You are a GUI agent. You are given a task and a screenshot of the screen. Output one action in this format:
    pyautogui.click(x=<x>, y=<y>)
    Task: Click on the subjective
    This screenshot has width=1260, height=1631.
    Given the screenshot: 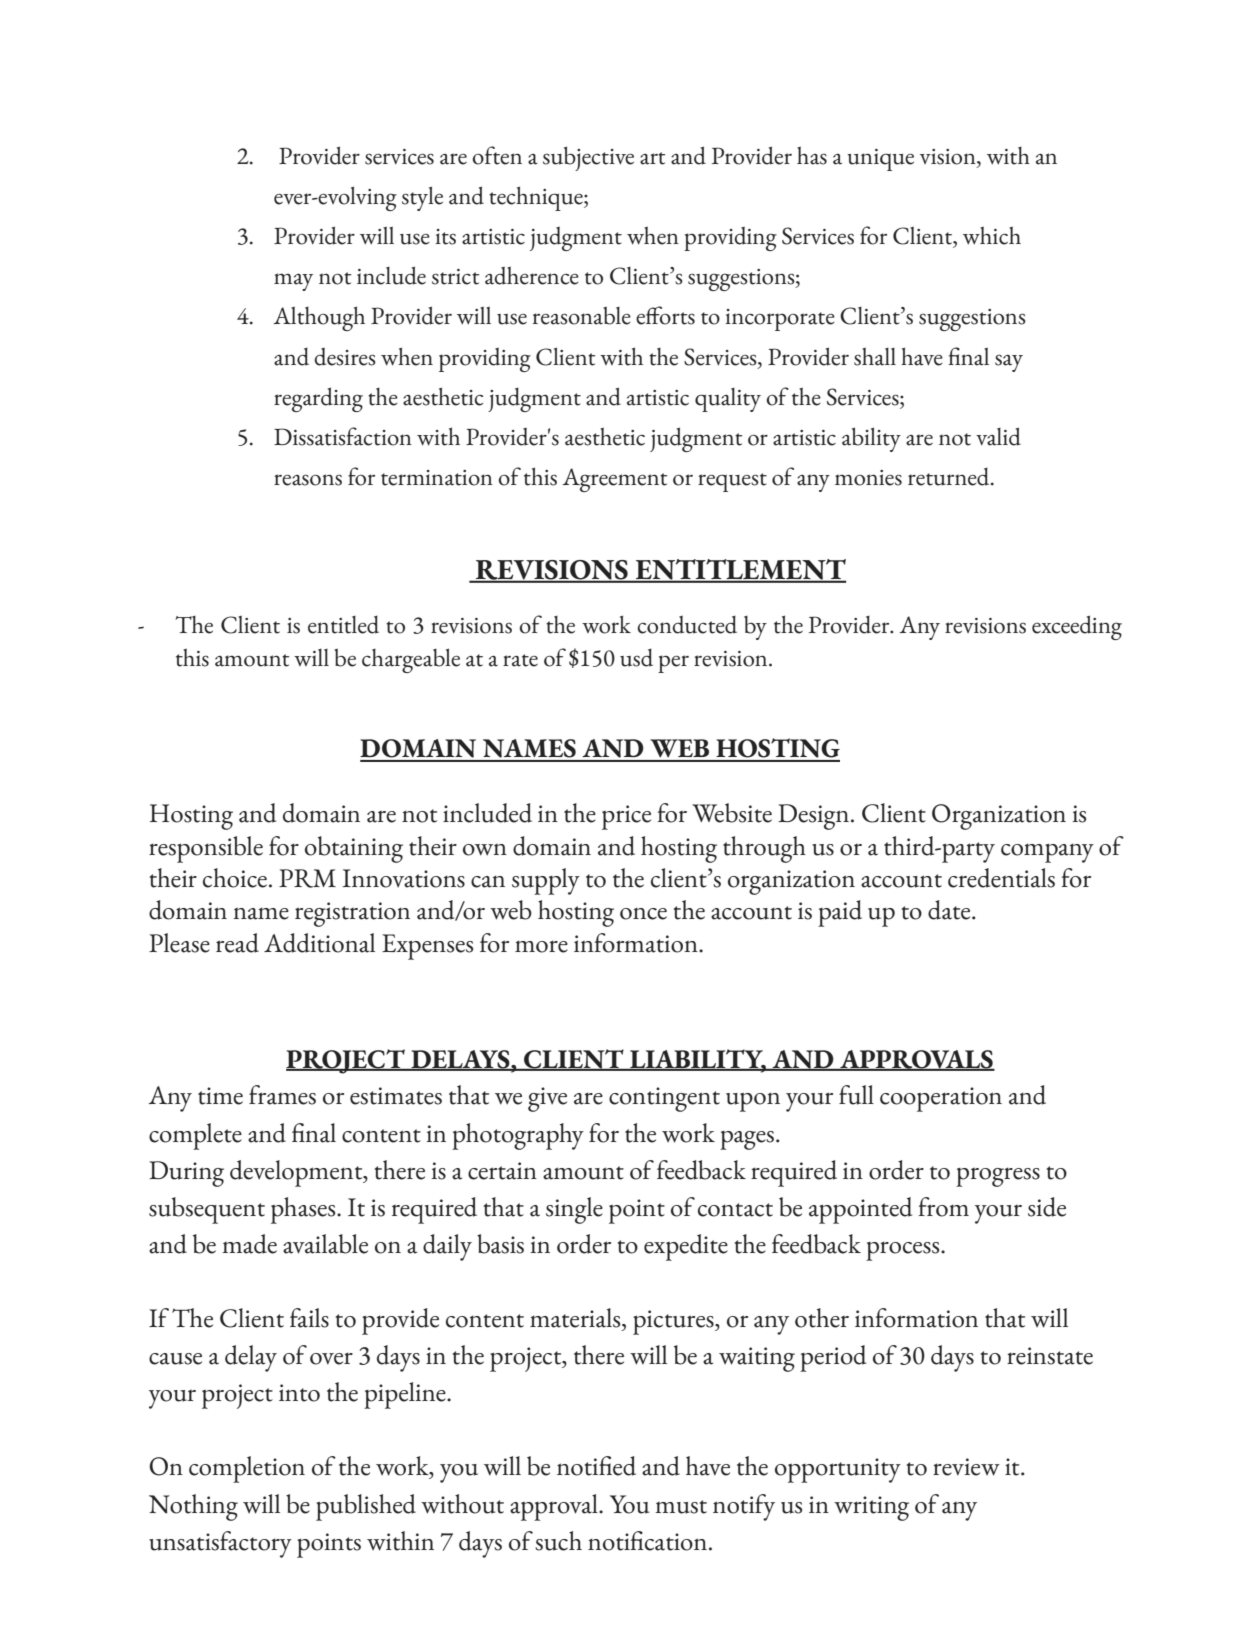 What is the action you would take?
    pyautogui.click(x=588, y=158)
